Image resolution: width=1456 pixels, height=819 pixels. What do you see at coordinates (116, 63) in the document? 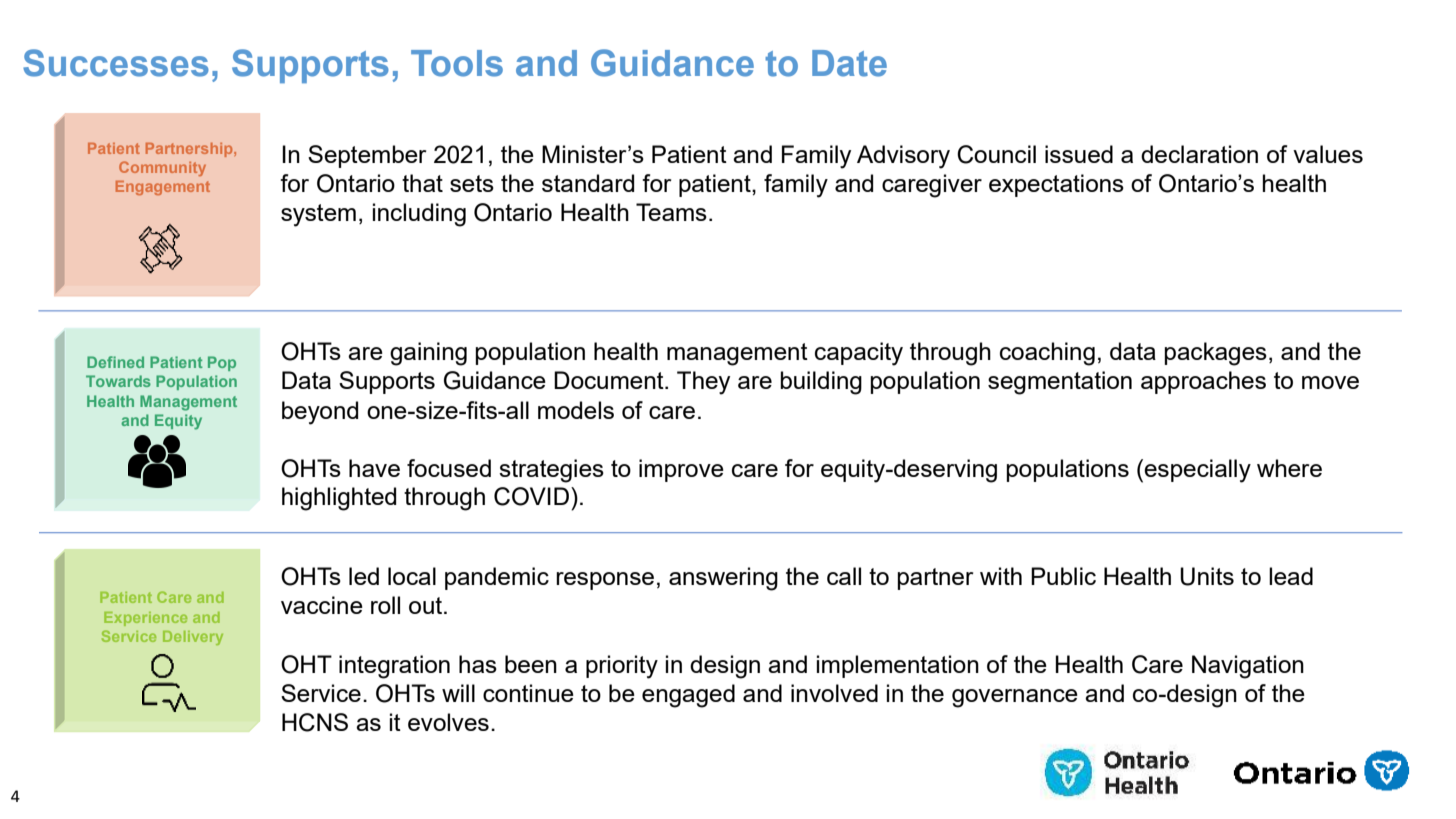
I see `Successes` at bounding box center [116, 63].
